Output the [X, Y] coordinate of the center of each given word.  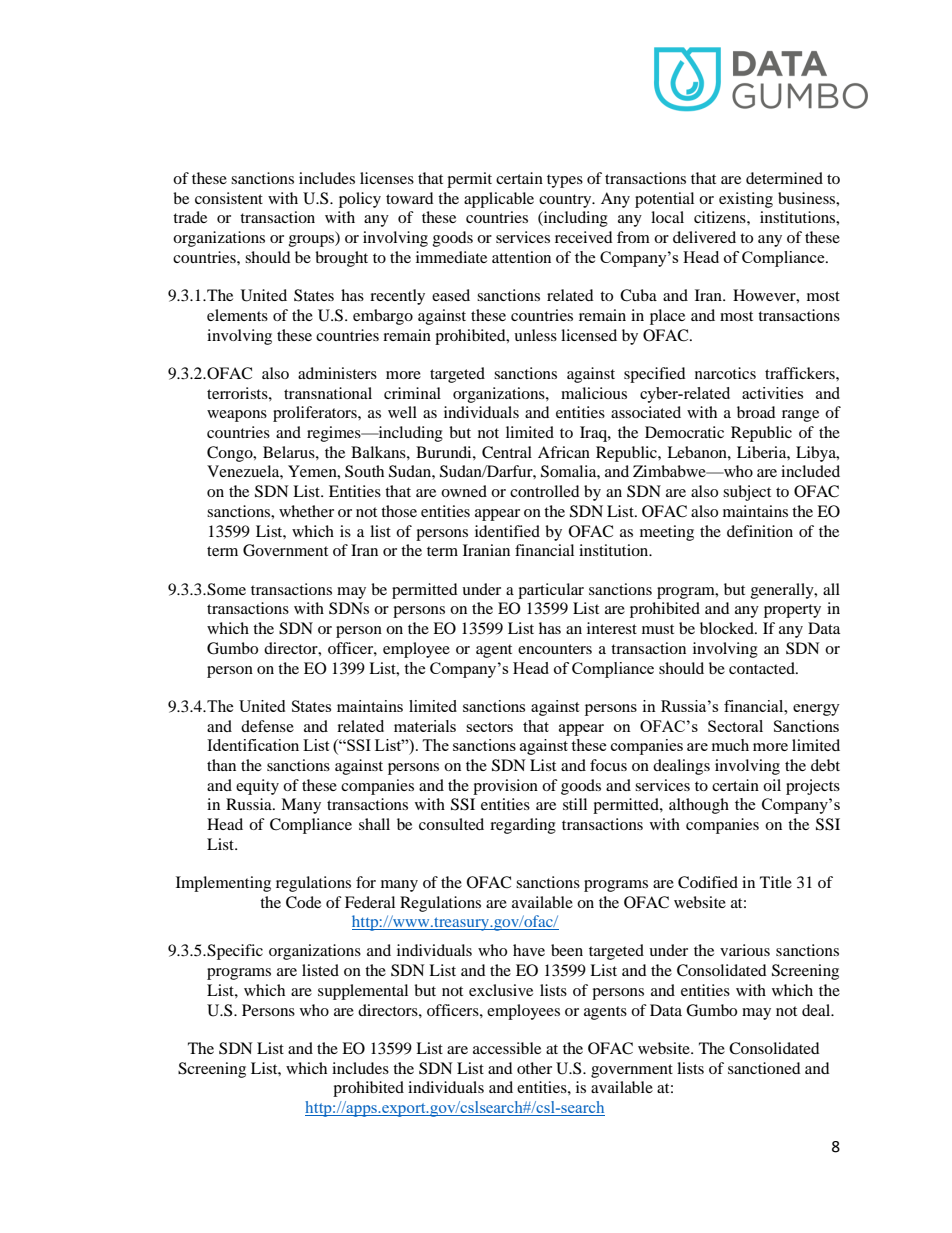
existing [746, 200]
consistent [229, 198]
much [730, 745]
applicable [499, 200]
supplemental [363, 992]
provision [505, 787]
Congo [231, 454]
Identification [253, 745]
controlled [545, 491]
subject [747, 493]
